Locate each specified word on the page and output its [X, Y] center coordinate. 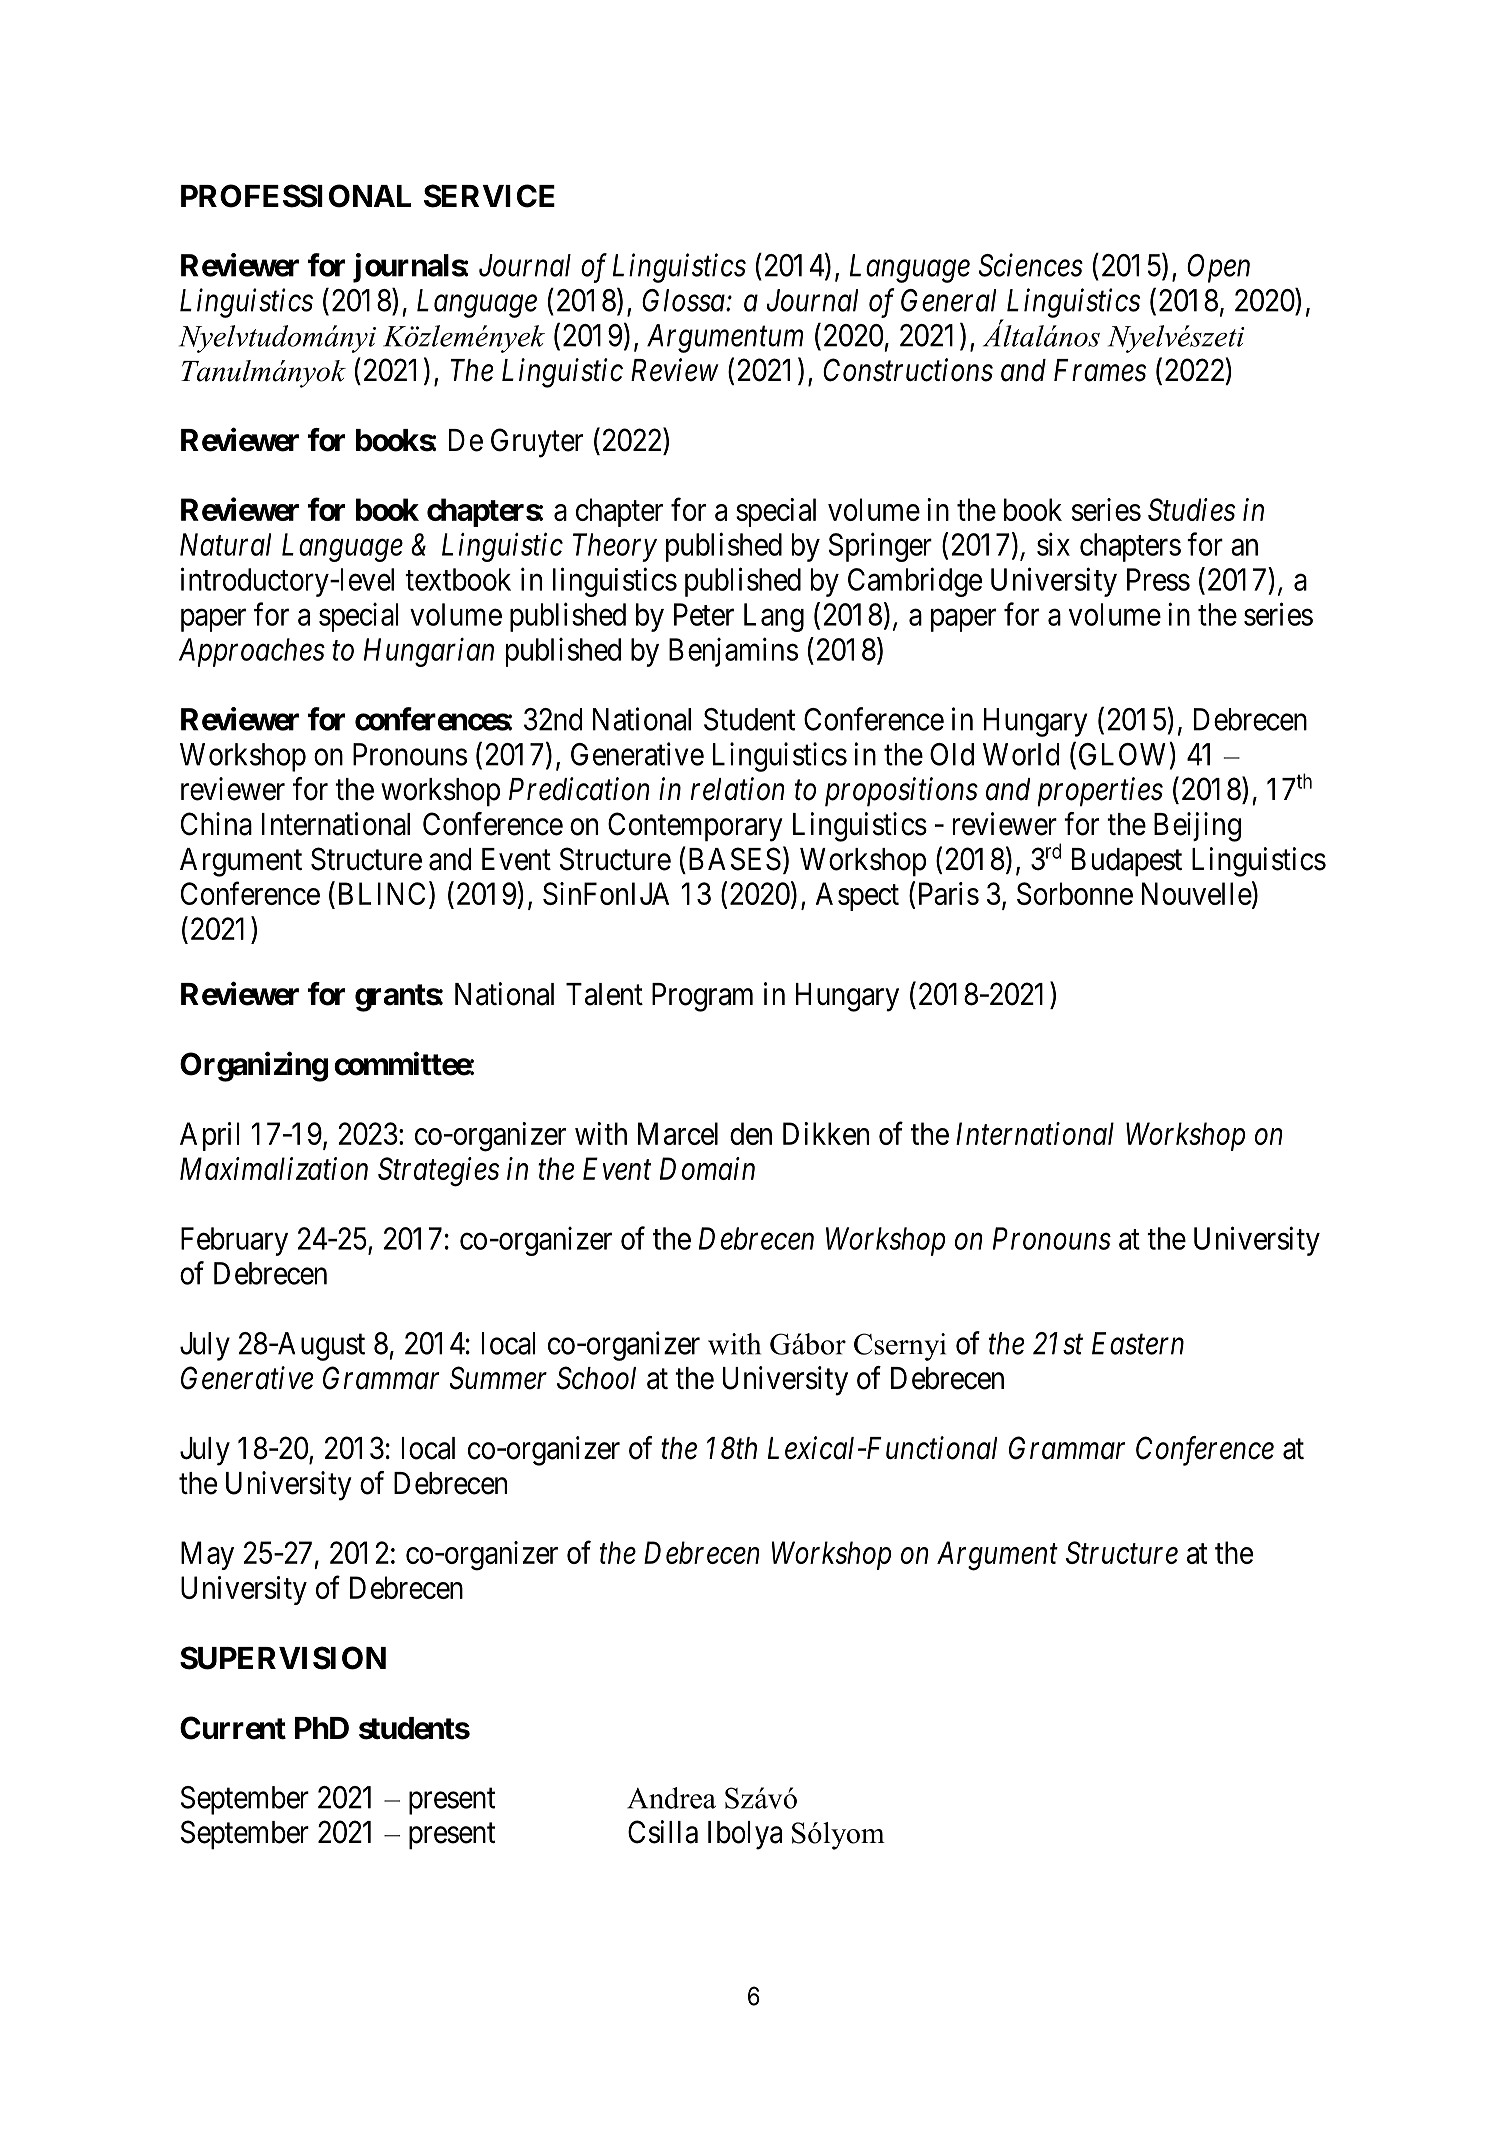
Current [233, 1728]
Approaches [252, 652]
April [210, 1136]
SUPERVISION [283, 1658]
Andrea [671, 1798]
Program [702, 997]
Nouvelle [1197, 893]
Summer [498, 1378]
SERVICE [489, 196]
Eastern [1138, 1343]
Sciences [1031, 265]
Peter [704, 614]
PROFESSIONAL [296, 196]
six [1053, 544]
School [596, 1378]
